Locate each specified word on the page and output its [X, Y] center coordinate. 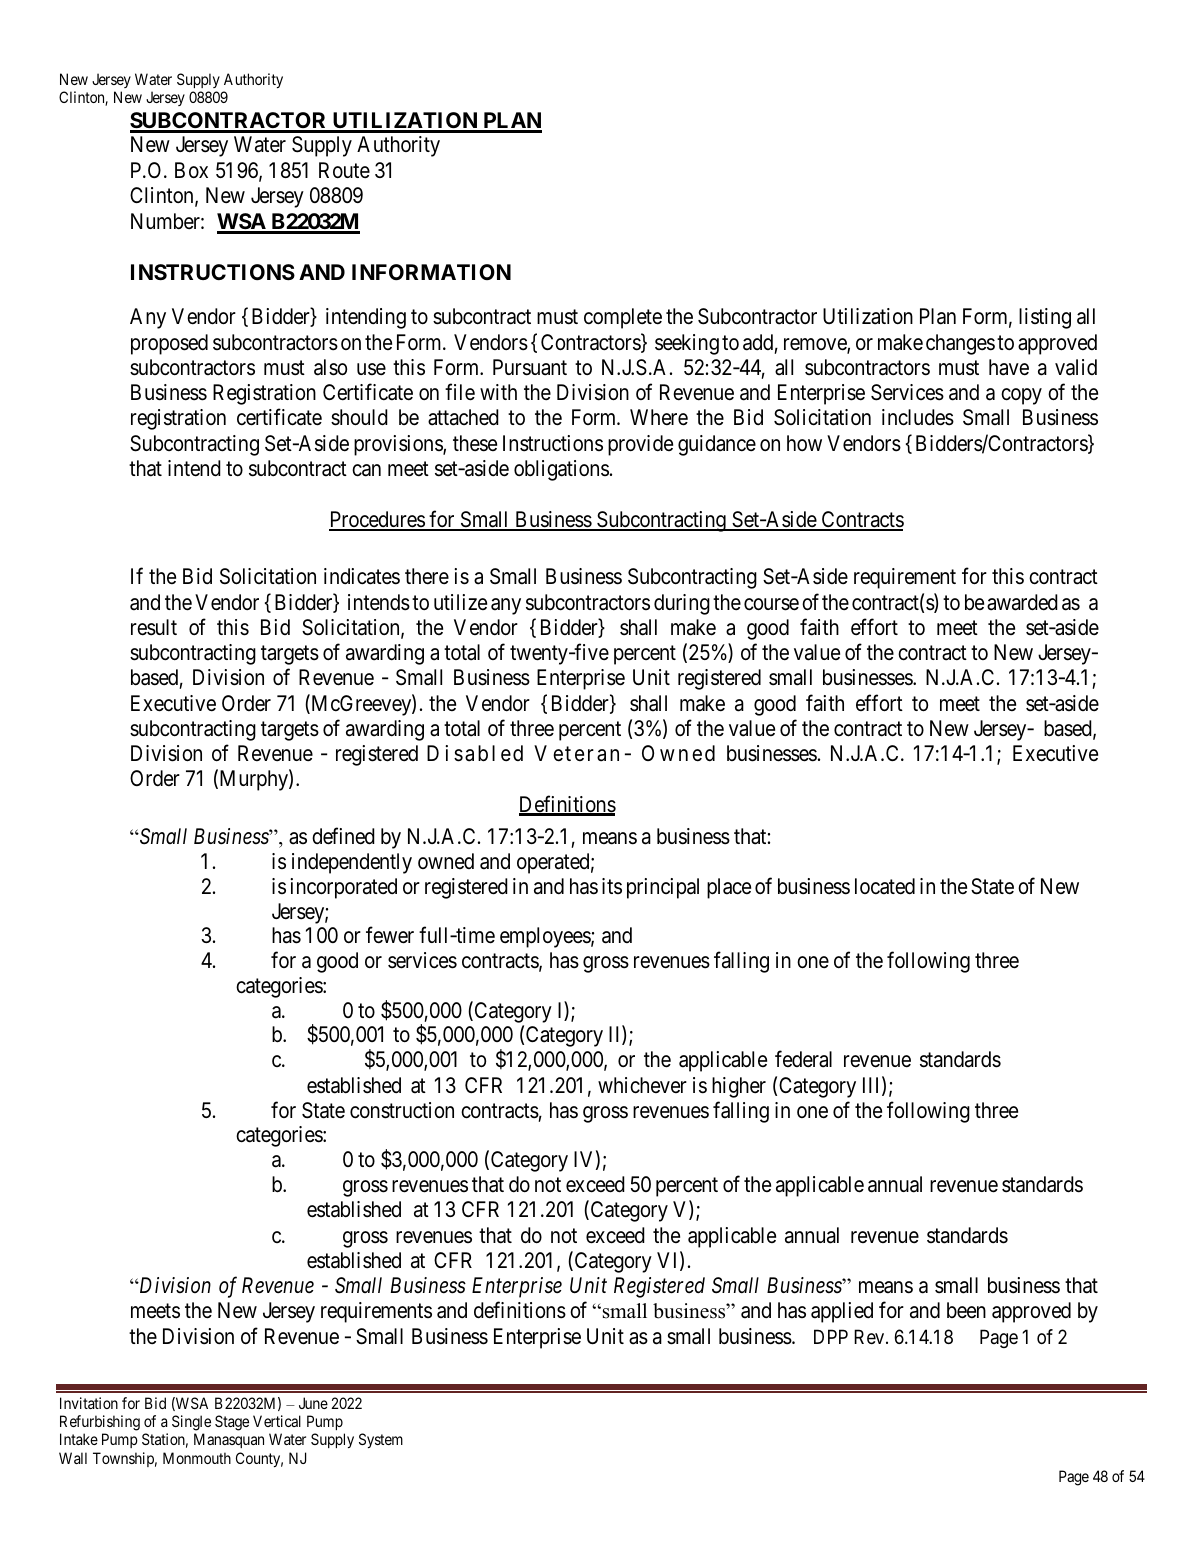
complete [623, 318]
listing [1045, 318]
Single [191, 1423]
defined [343, 836]
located [885, 886]
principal [663, 888]
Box [191, 170]
